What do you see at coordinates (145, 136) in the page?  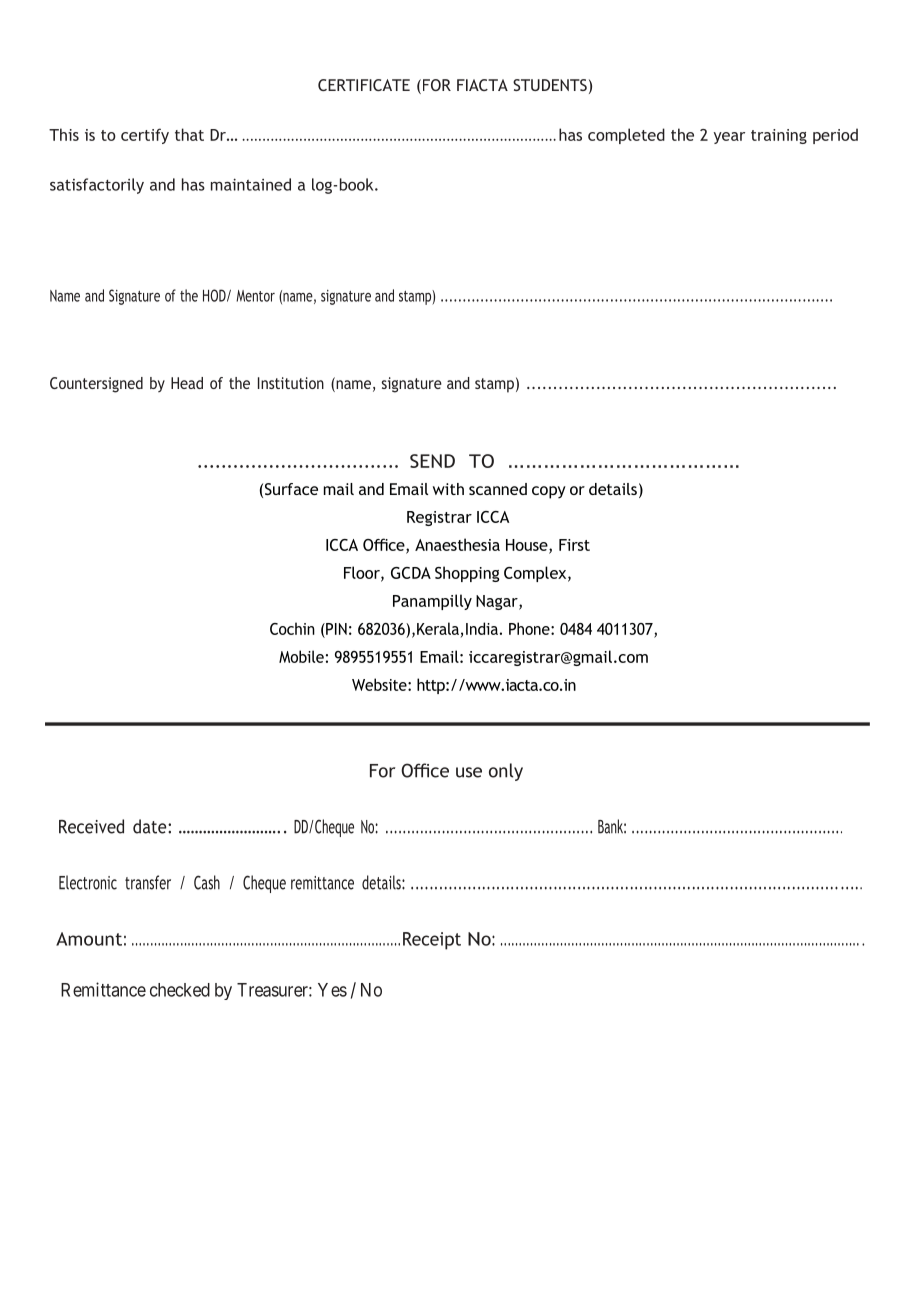 I see `certify` at bounding box center [145, 136].
